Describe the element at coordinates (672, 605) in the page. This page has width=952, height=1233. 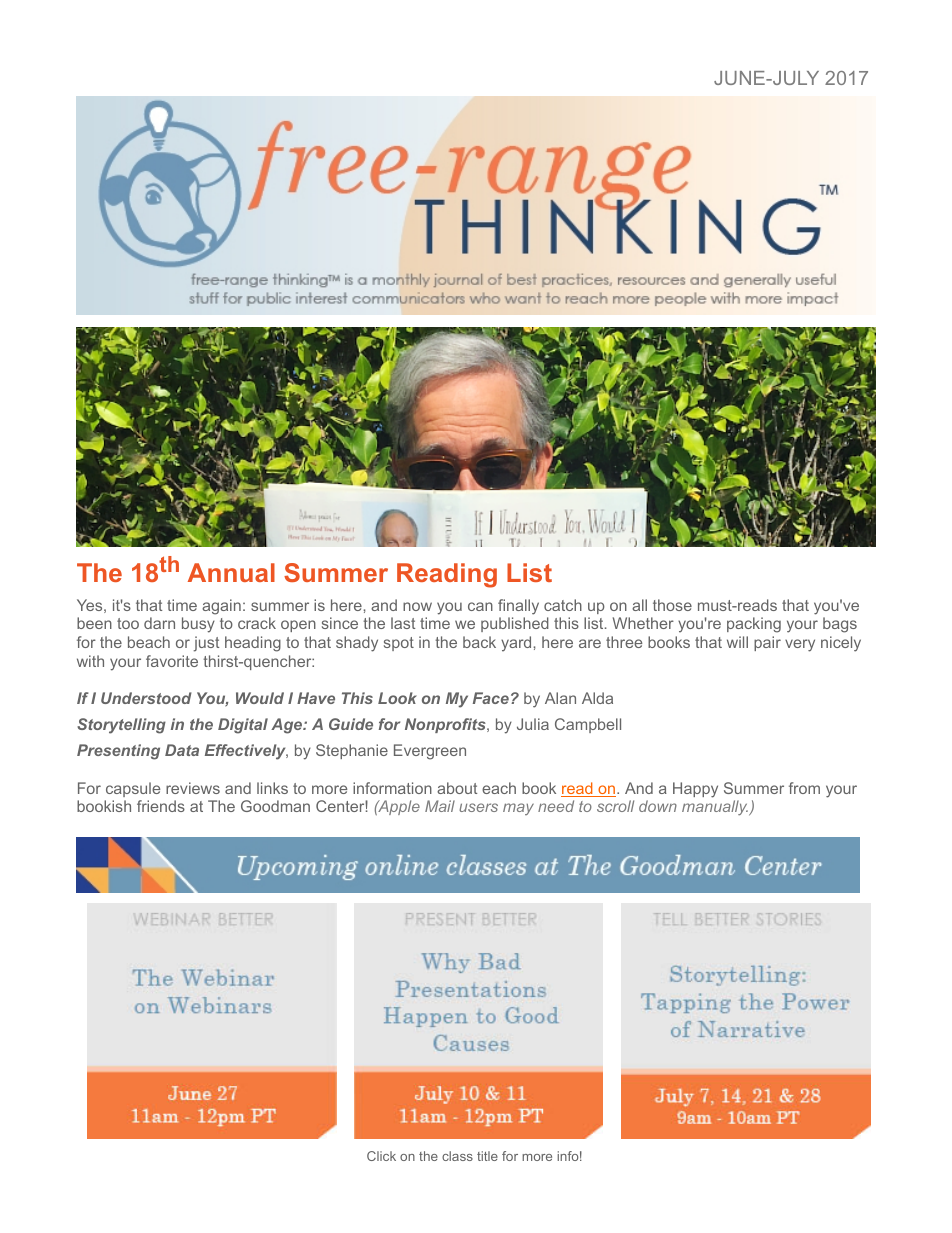
I see `those` at that location.
